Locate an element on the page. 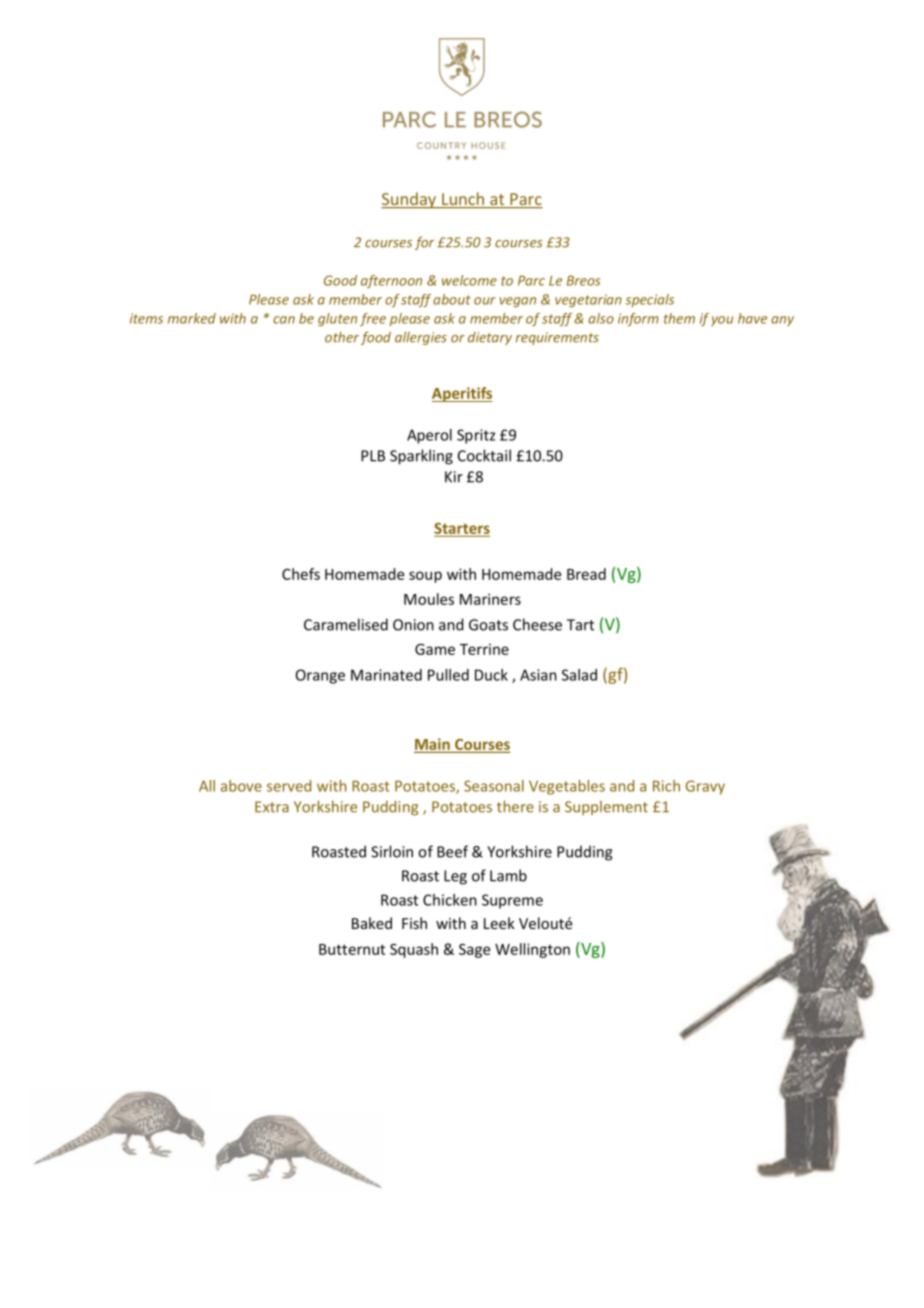 Image resolution: width=924 pixels, height=1308 pixels. Butternut is located at coordinates (352, 949).
